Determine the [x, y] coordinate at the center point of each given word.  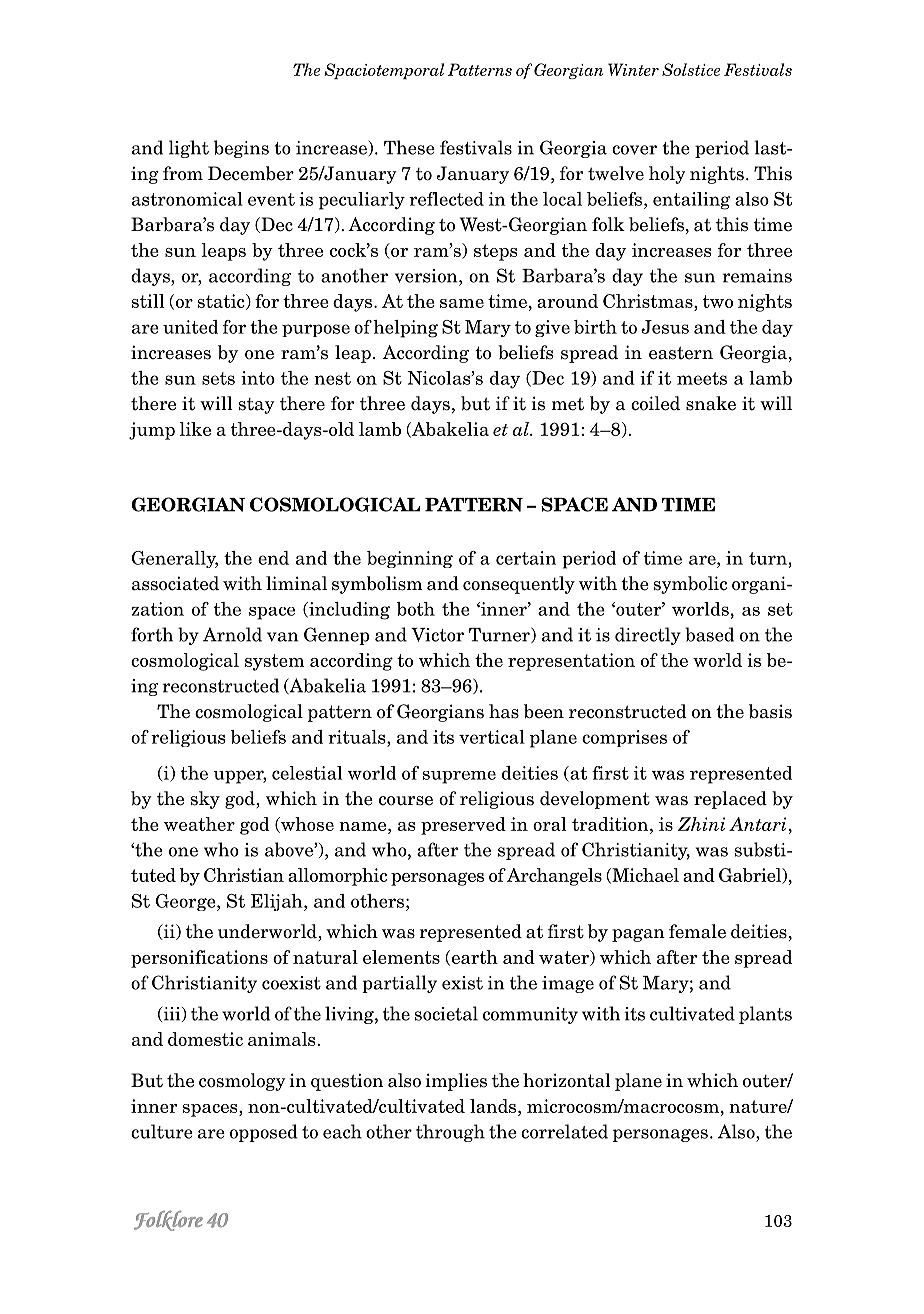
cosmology [242, 1082]
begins [241, 149]
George [187, 902]
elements [401, 957]
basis [770, 711]
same [462, 303]
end [273, 558]
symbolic [690, 585]
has [504, 711]
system [274, 662]
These [409, 147]
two [718, 301]
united [190, 327]
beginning [410, 559]
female [697, 931]
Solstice [691, 69]
